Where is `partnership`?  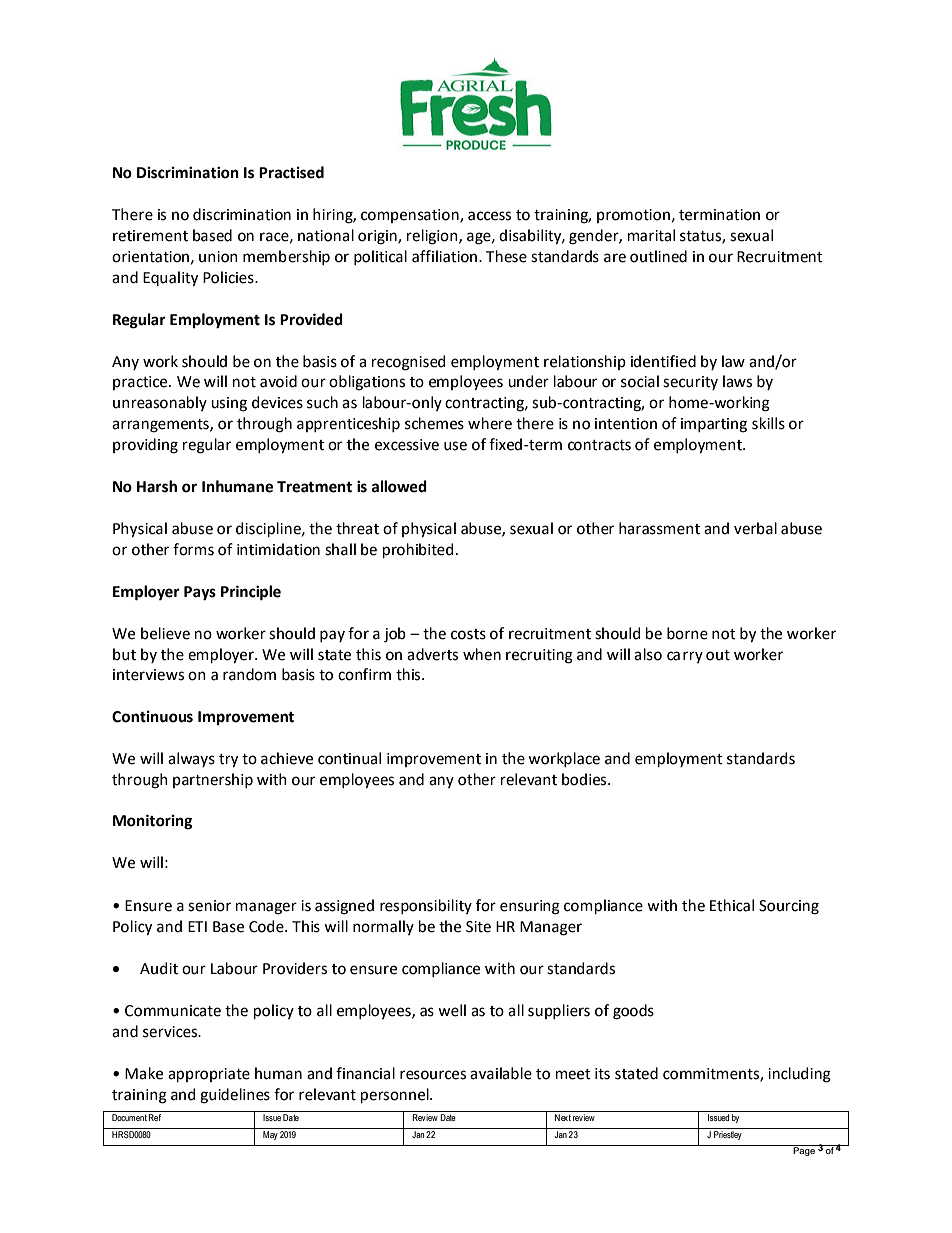 partnership is located at coordinates (213, 780).
